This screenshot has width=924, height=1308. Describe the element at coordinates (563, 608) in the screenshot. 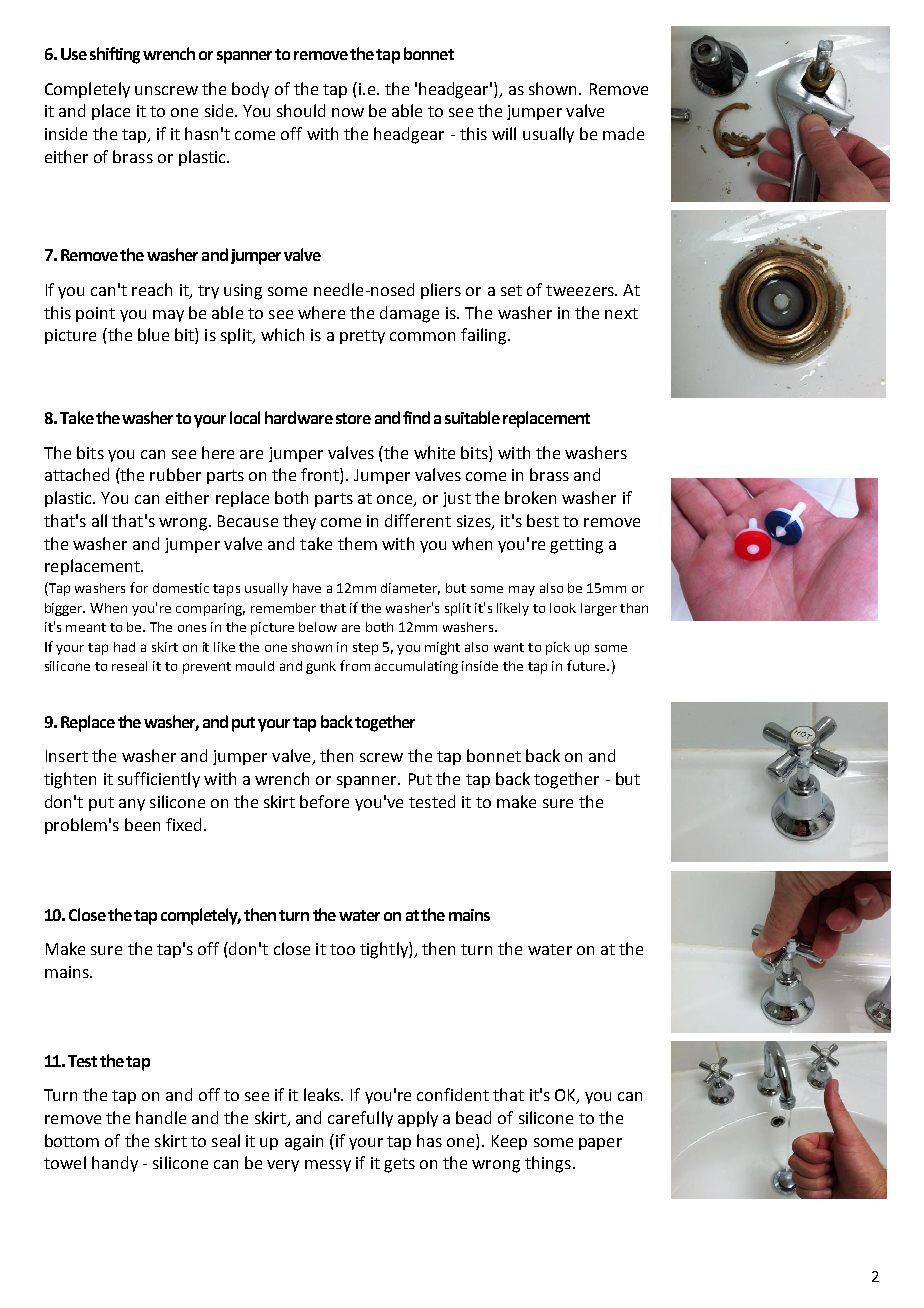

I see `look` at that location.
